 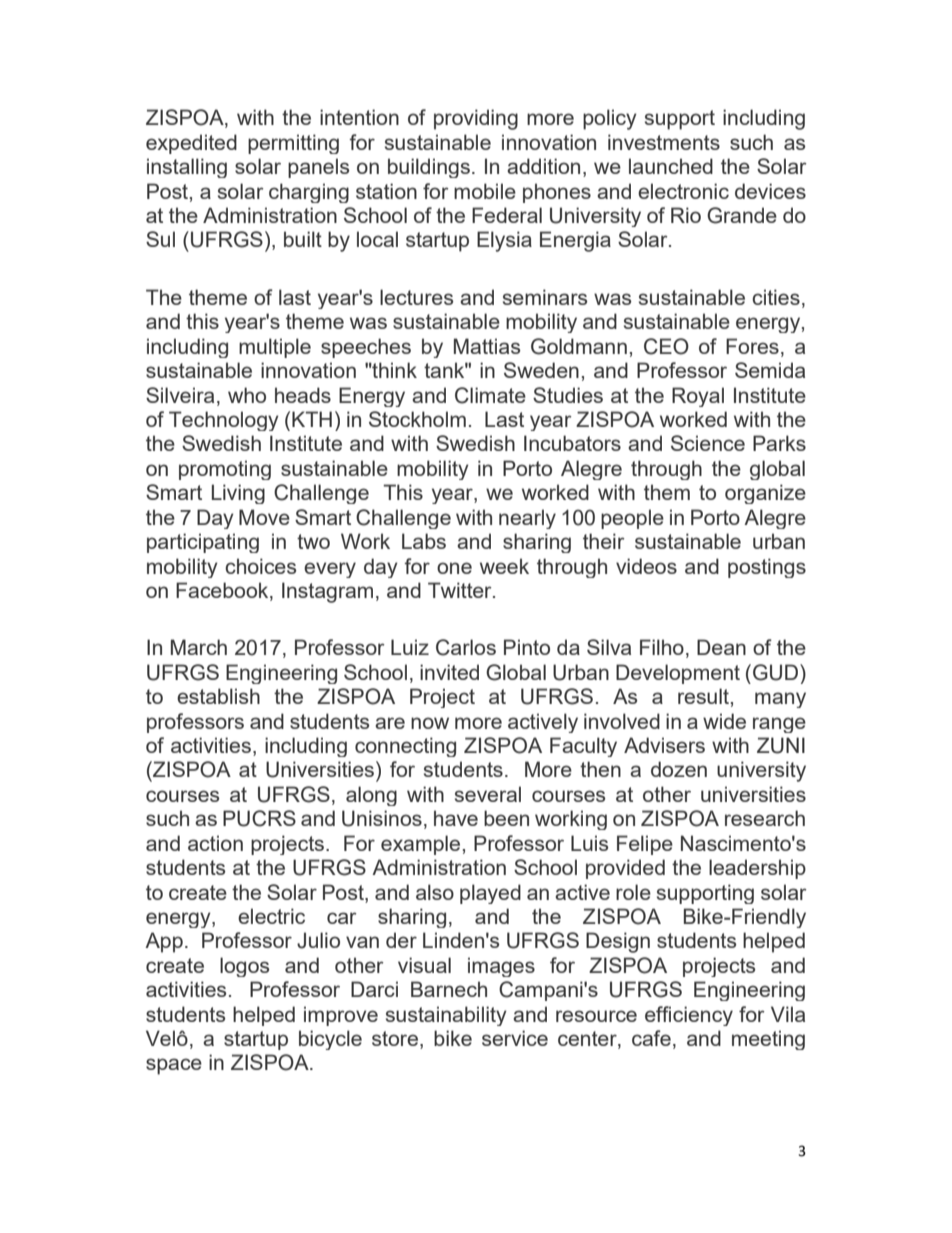 I want to click on leadership, so click(x=757, y=869).
